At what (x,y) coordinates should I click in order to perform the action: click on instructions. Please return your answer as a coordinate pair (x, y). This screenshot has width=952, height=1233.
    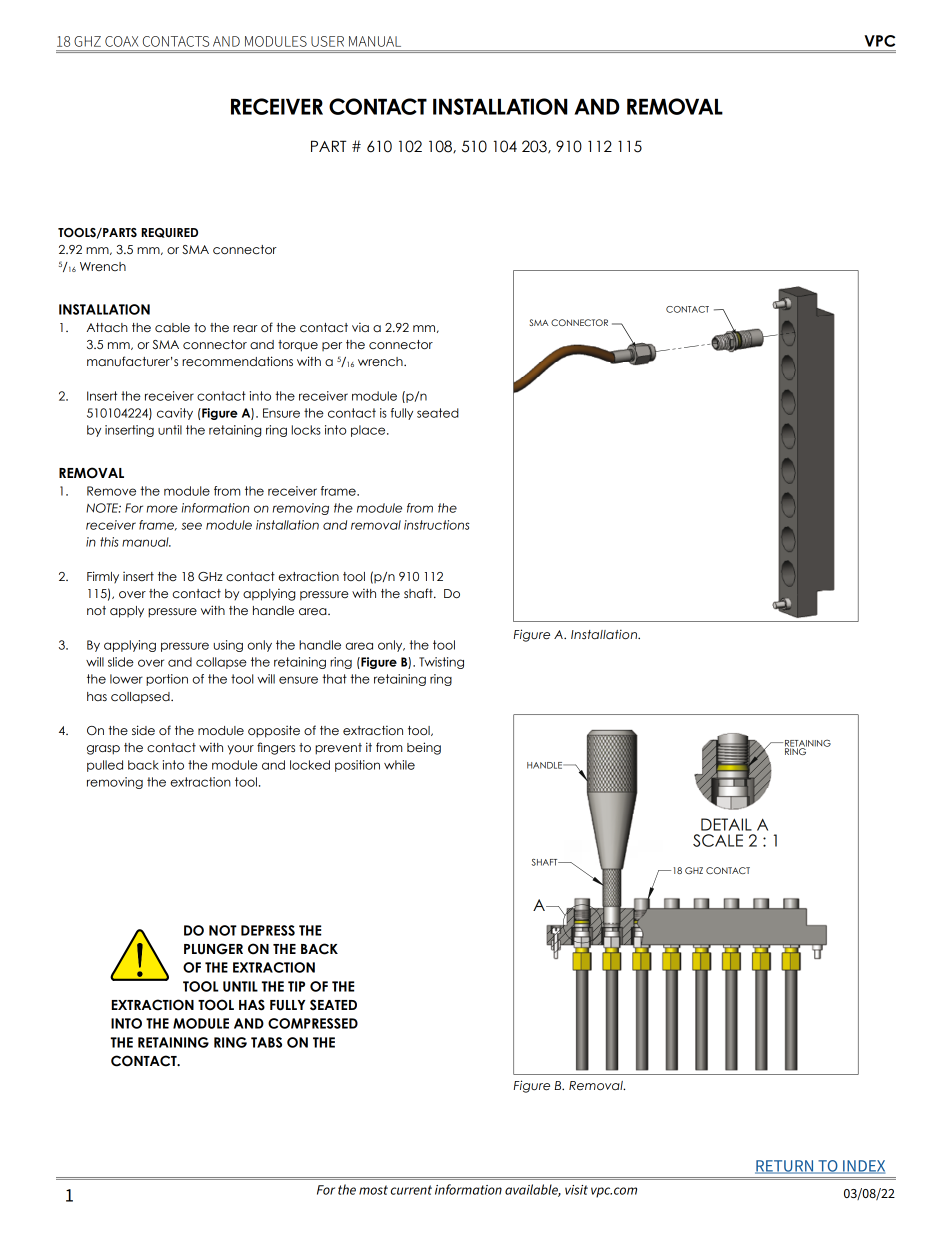
    Looking at the image, I should click on (437, 525).
